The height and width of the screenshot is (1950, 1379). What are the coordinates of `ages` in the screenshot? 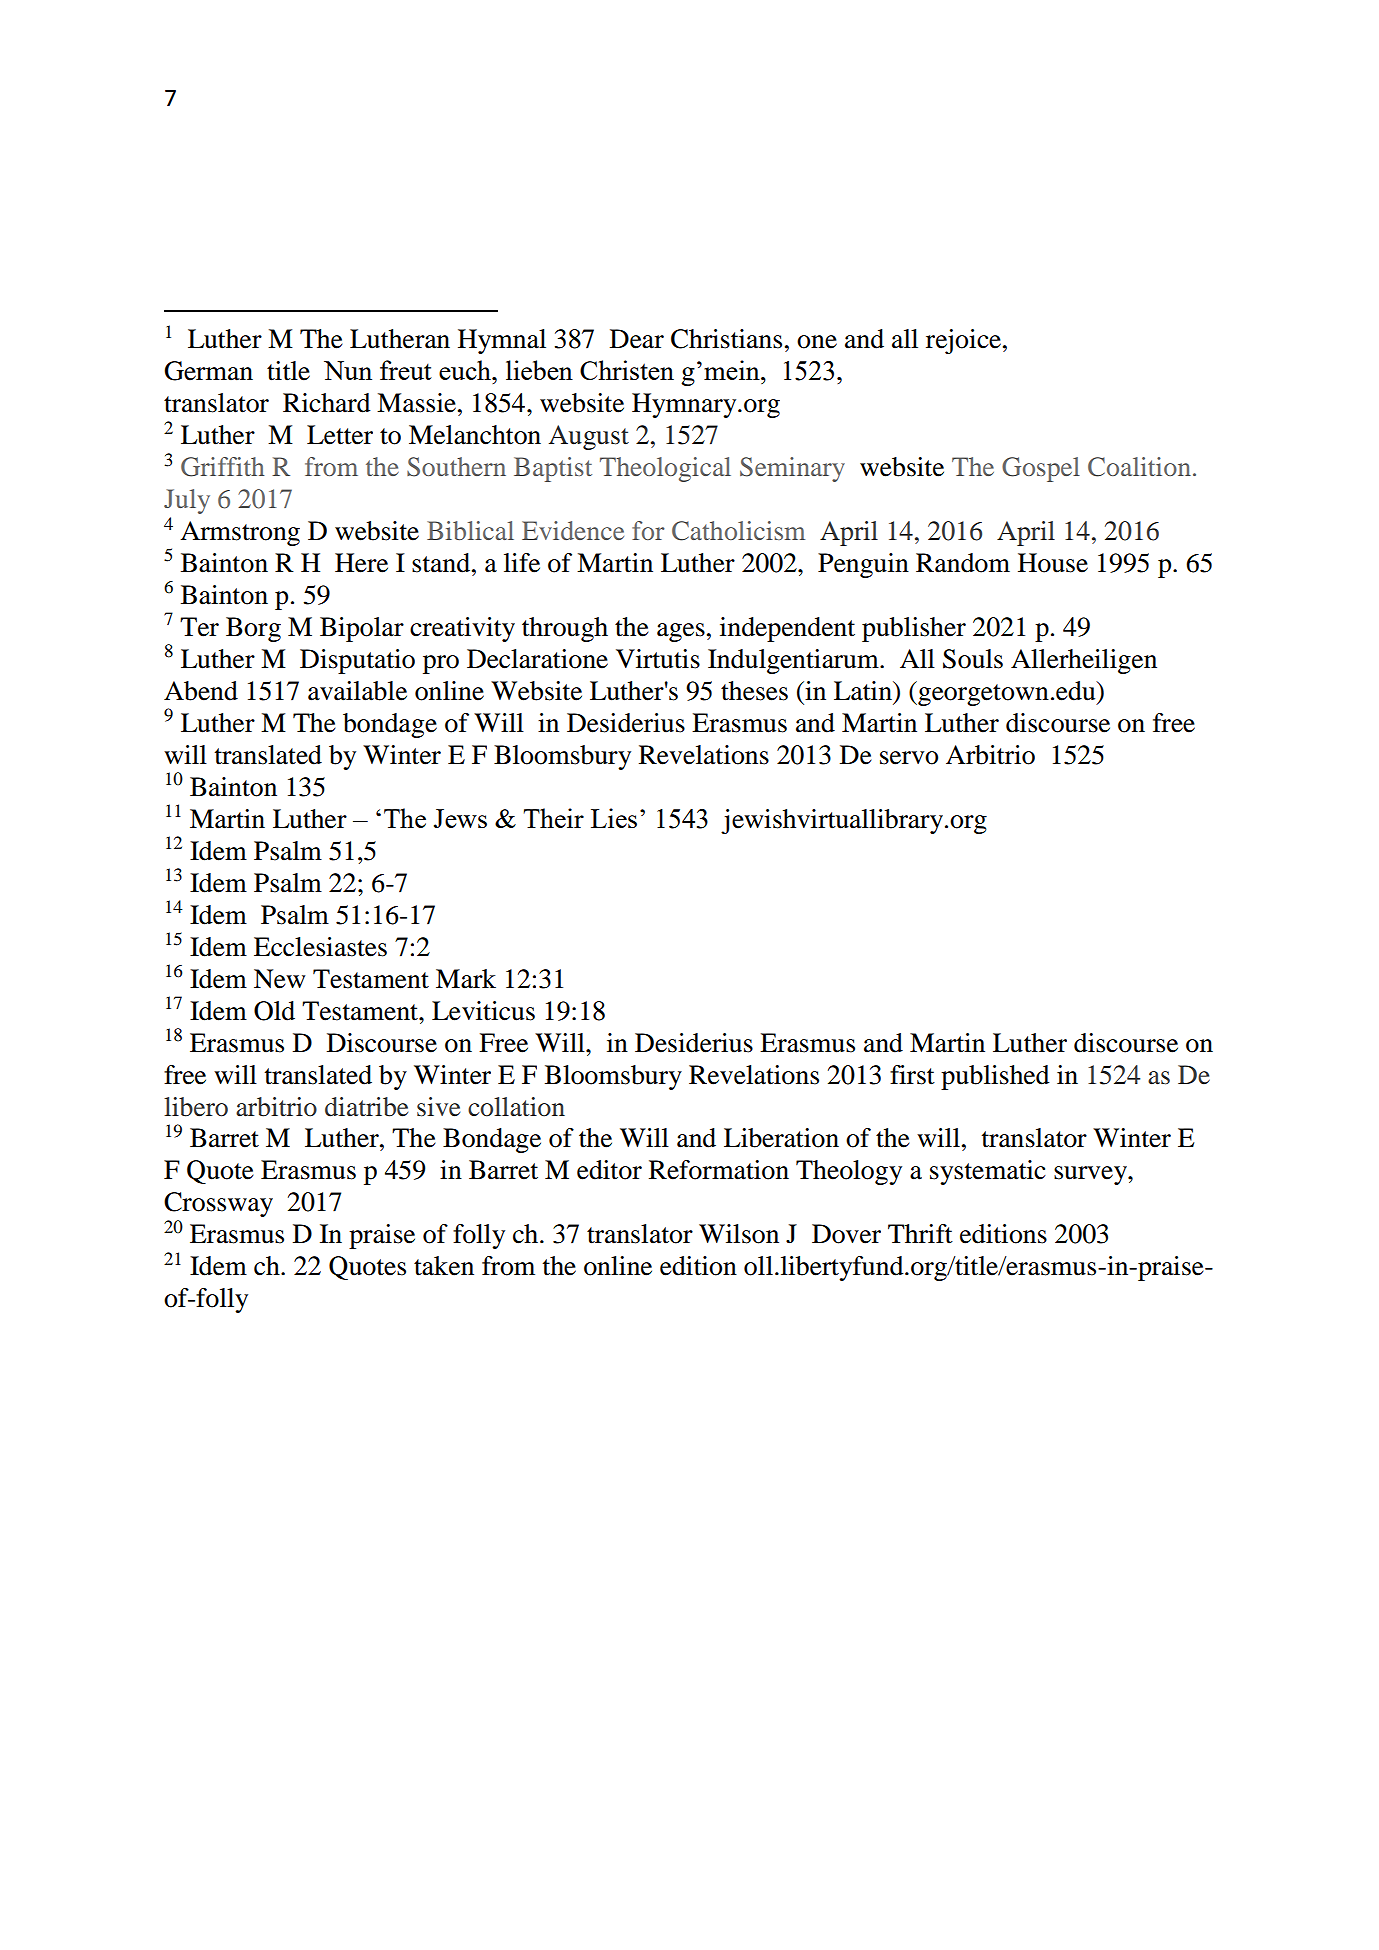 It's located at (681, 632).
